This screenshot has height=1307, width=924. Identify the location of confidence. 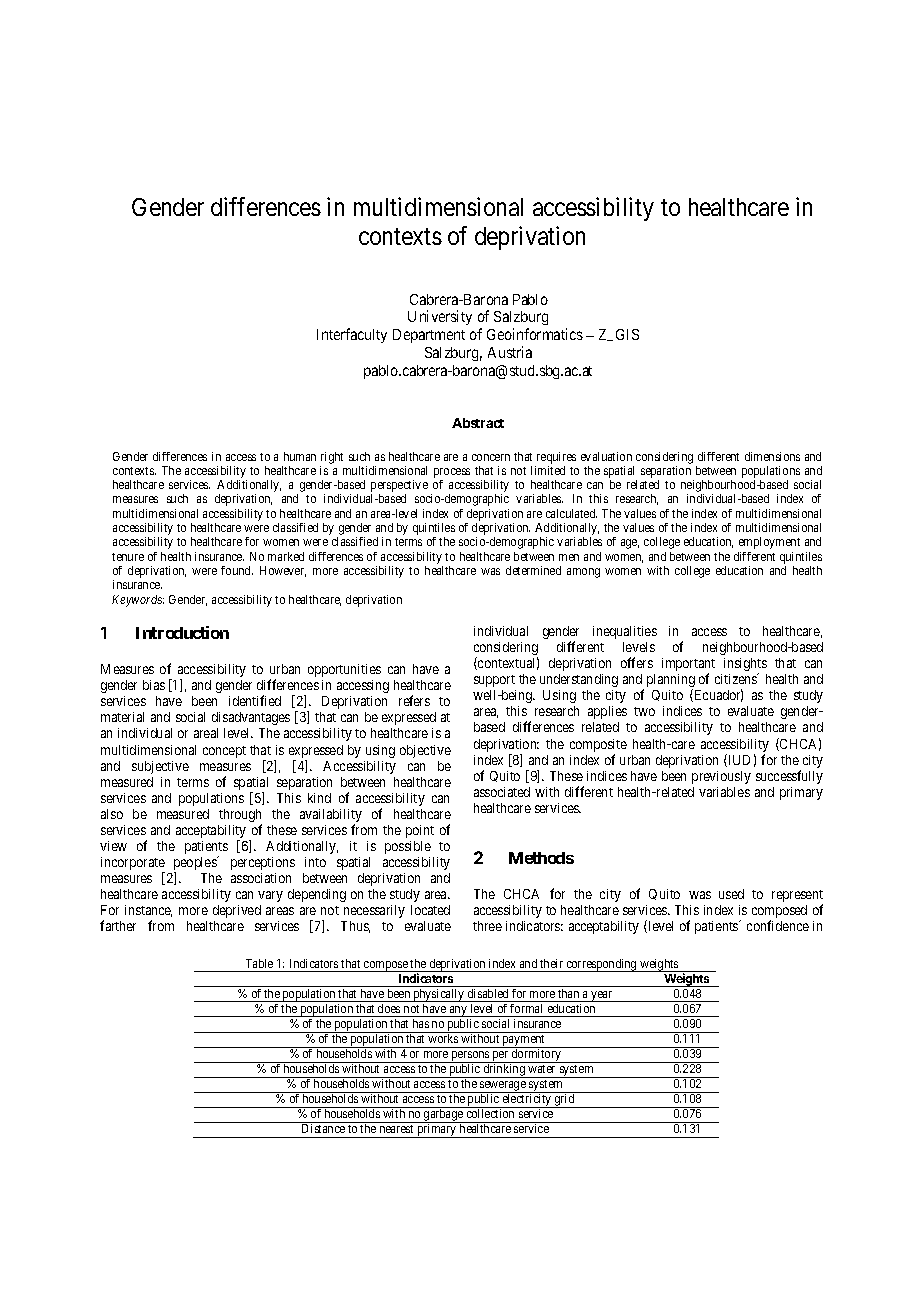
(778, 925).
